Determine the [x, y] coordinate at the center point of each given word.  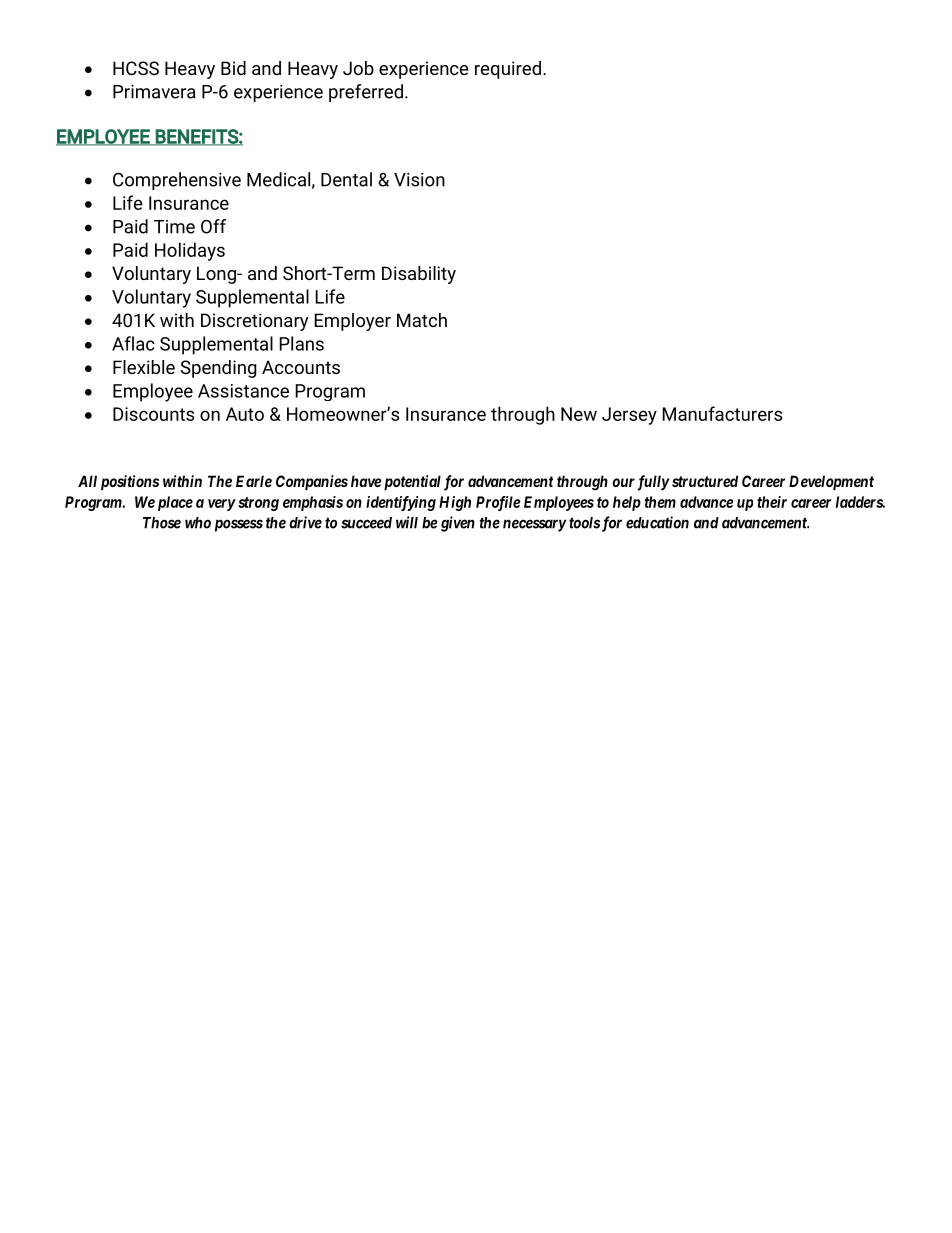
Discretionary [254, 322]
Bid [233, 68]
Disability [419, 275]
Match [422, 320]
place [175, 503]
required [508, 70]
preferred [366, 93]
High [455, 503]
